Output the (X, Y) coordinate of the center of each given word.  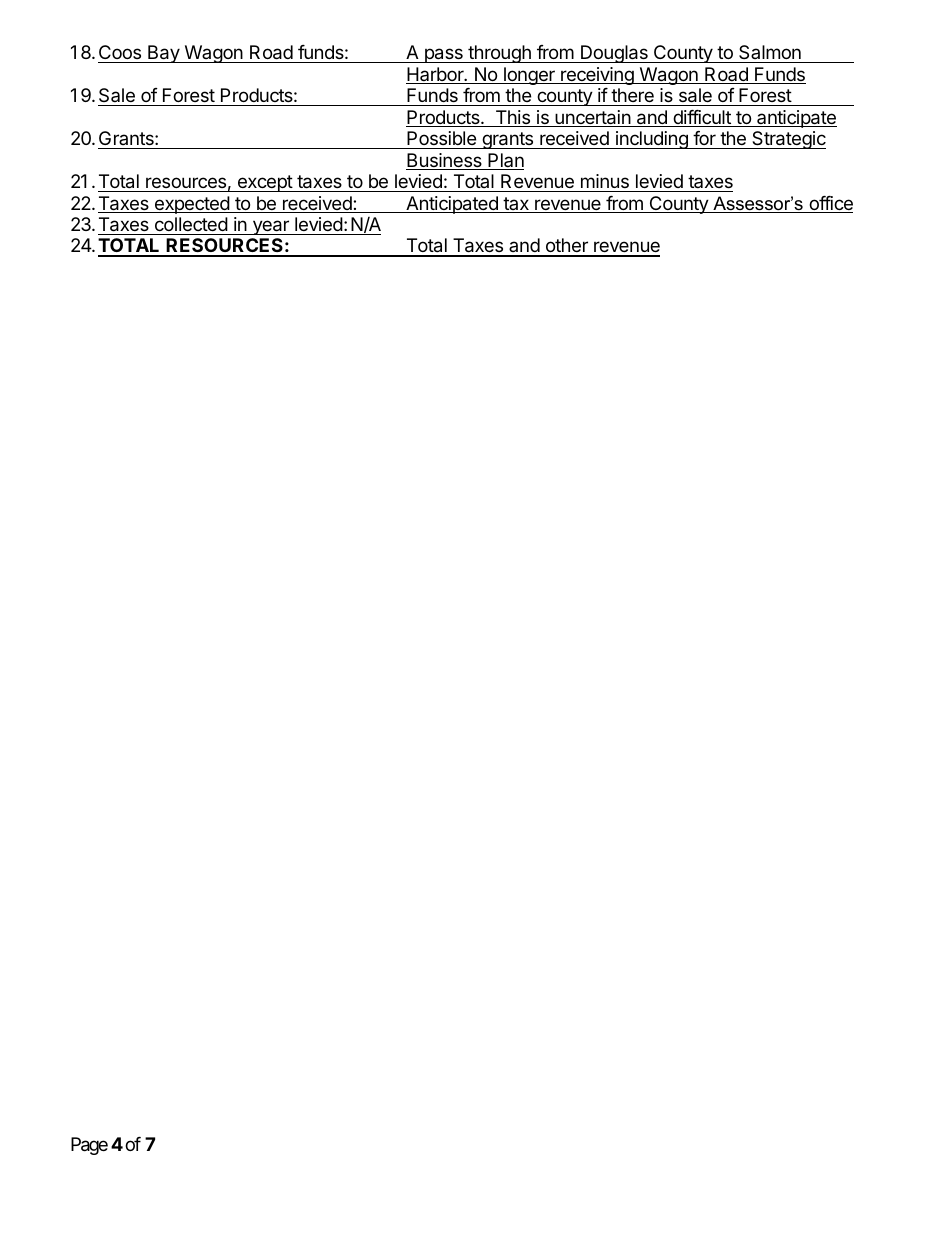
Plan (505, 161)
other (566, 247)
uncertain (592, 118)
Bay (163, 54)
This (513, 118)
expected (192, 205)
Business (445, 161)
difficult (702, 118)
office (830, 204)
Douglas (614, 54)
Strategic (788, 140)
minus (605, 181)
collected (191, 224)
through (499, 54)
